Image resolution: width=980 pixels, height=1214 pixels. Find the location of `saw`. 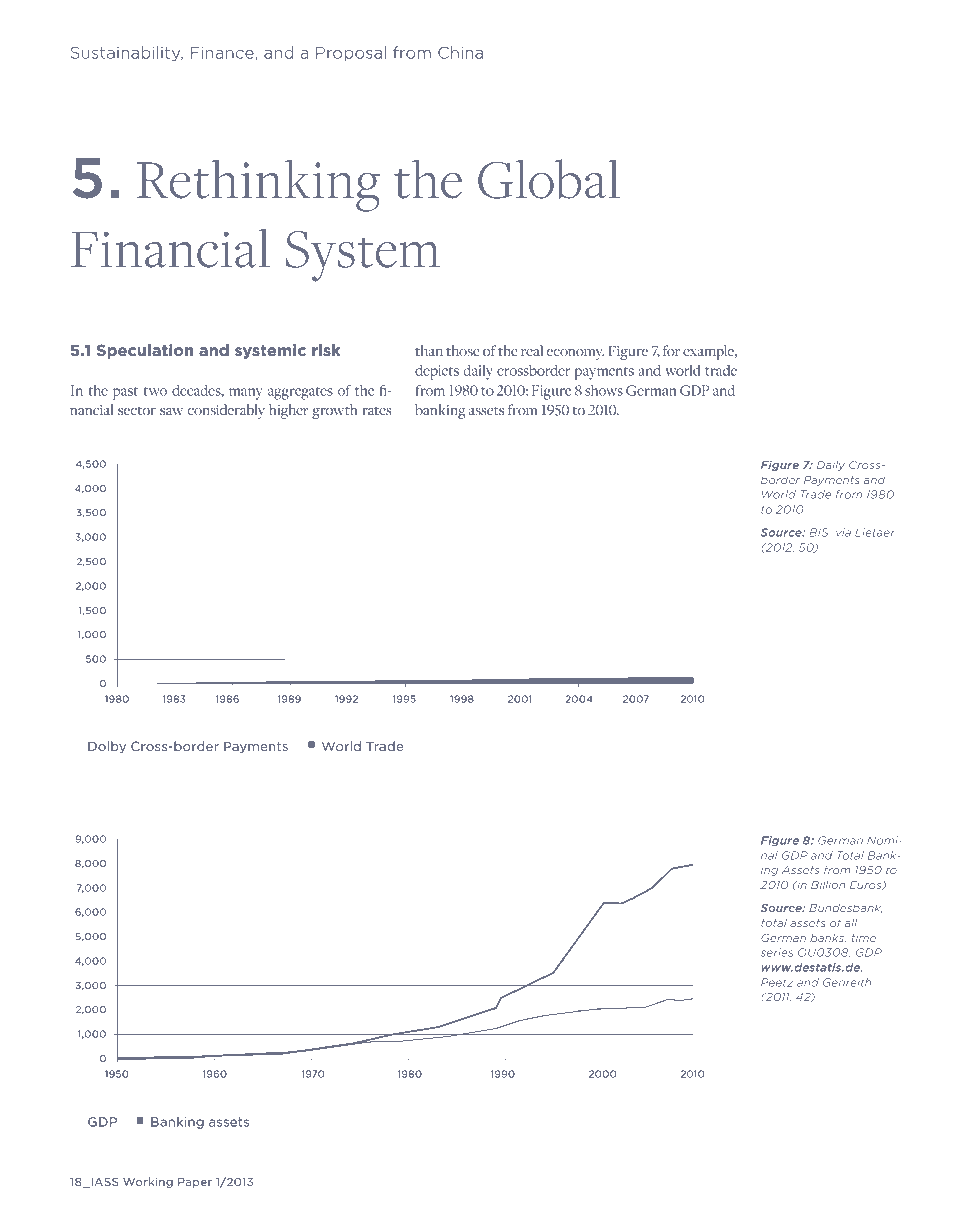

saw is located at coordinates (171, 411).
